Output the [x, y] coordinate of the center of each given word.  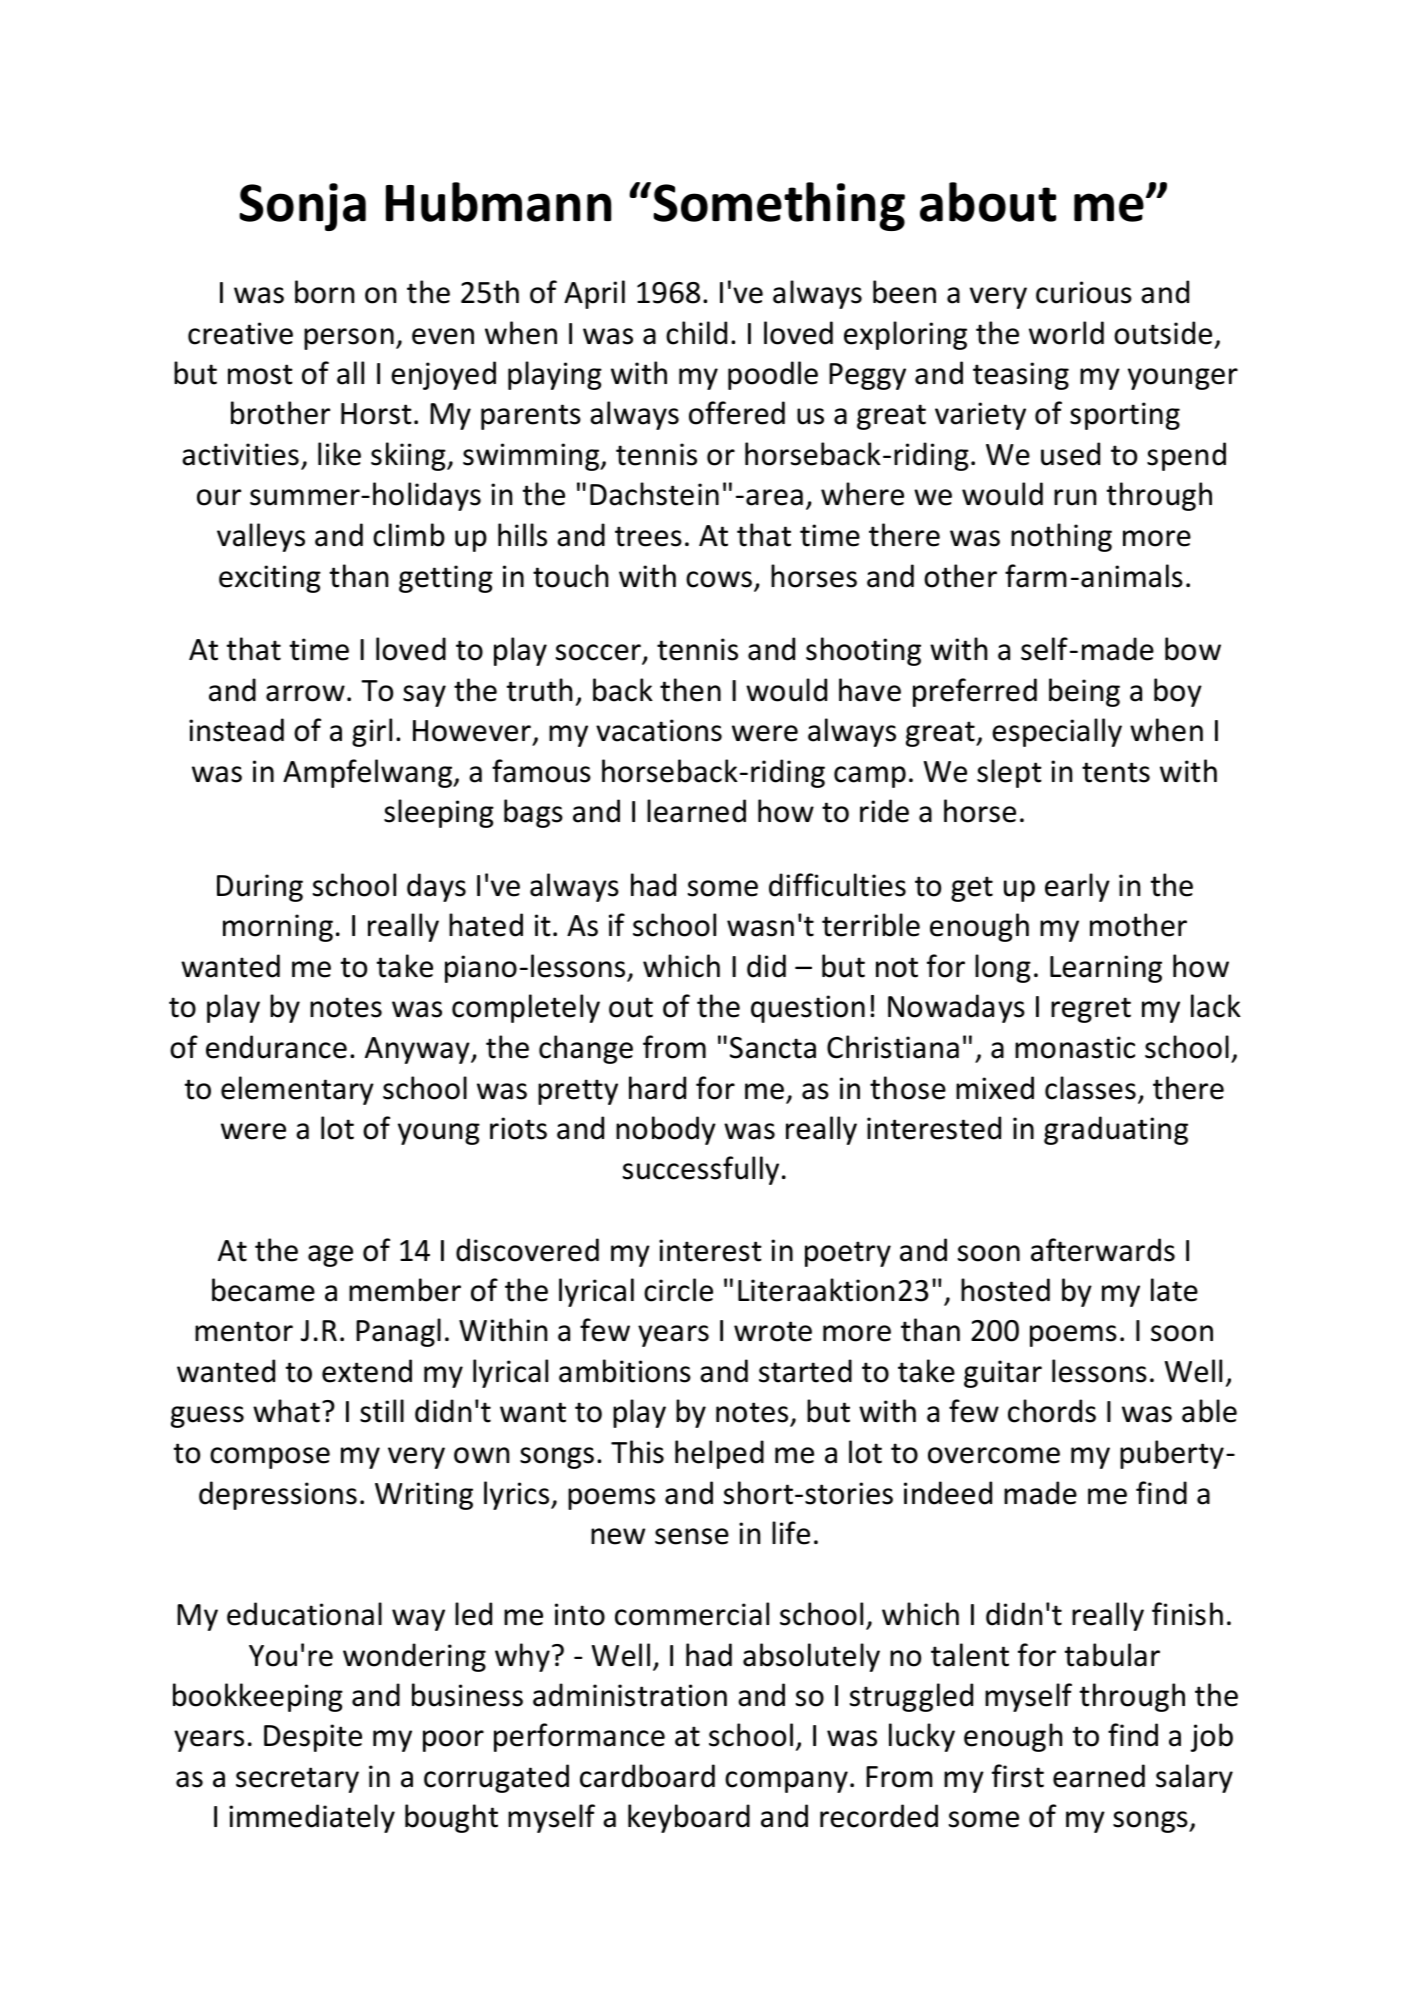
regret [1091, 1010]
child [696, 333]
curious [1084, 292]
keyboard [689, 1818]
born [324, 292]
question [808, 1009]
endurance [276, 1047]
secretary [297, 1780]
